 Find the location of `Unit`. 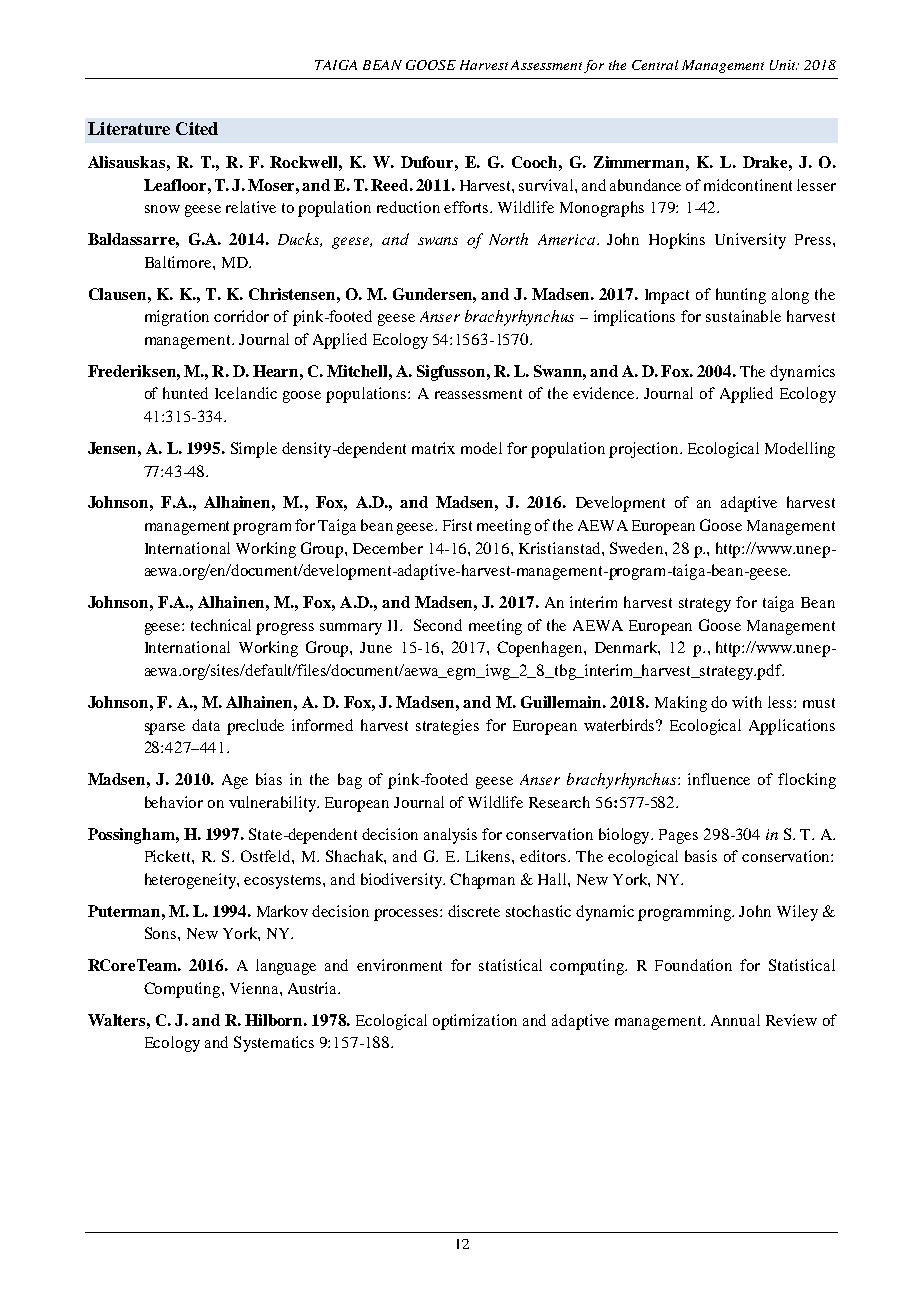

Unit is located at coordinates (783, 65).
